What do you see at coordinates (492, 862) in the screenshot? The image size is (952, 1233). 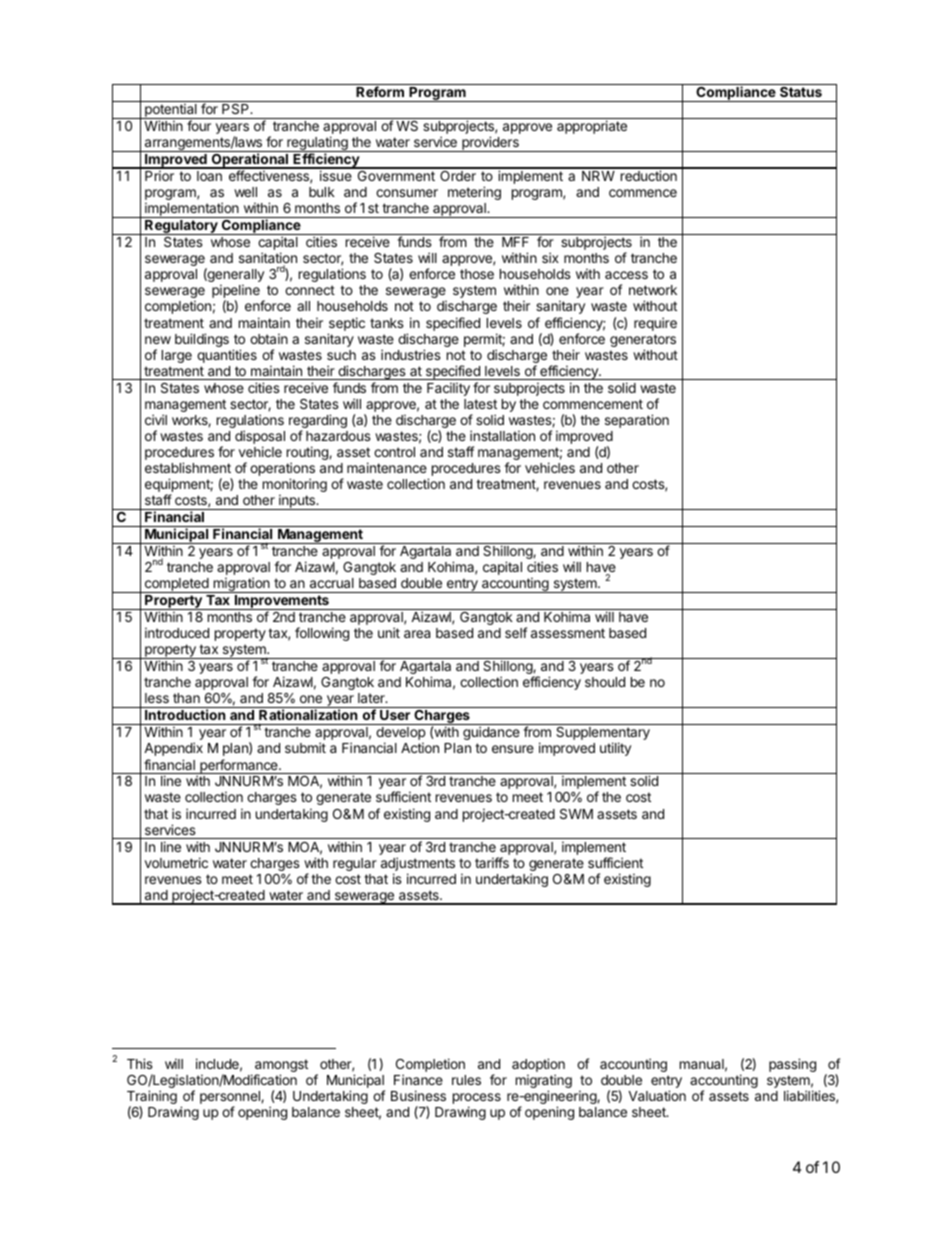 I see `tariffs` at bounding box center [492, 862].
